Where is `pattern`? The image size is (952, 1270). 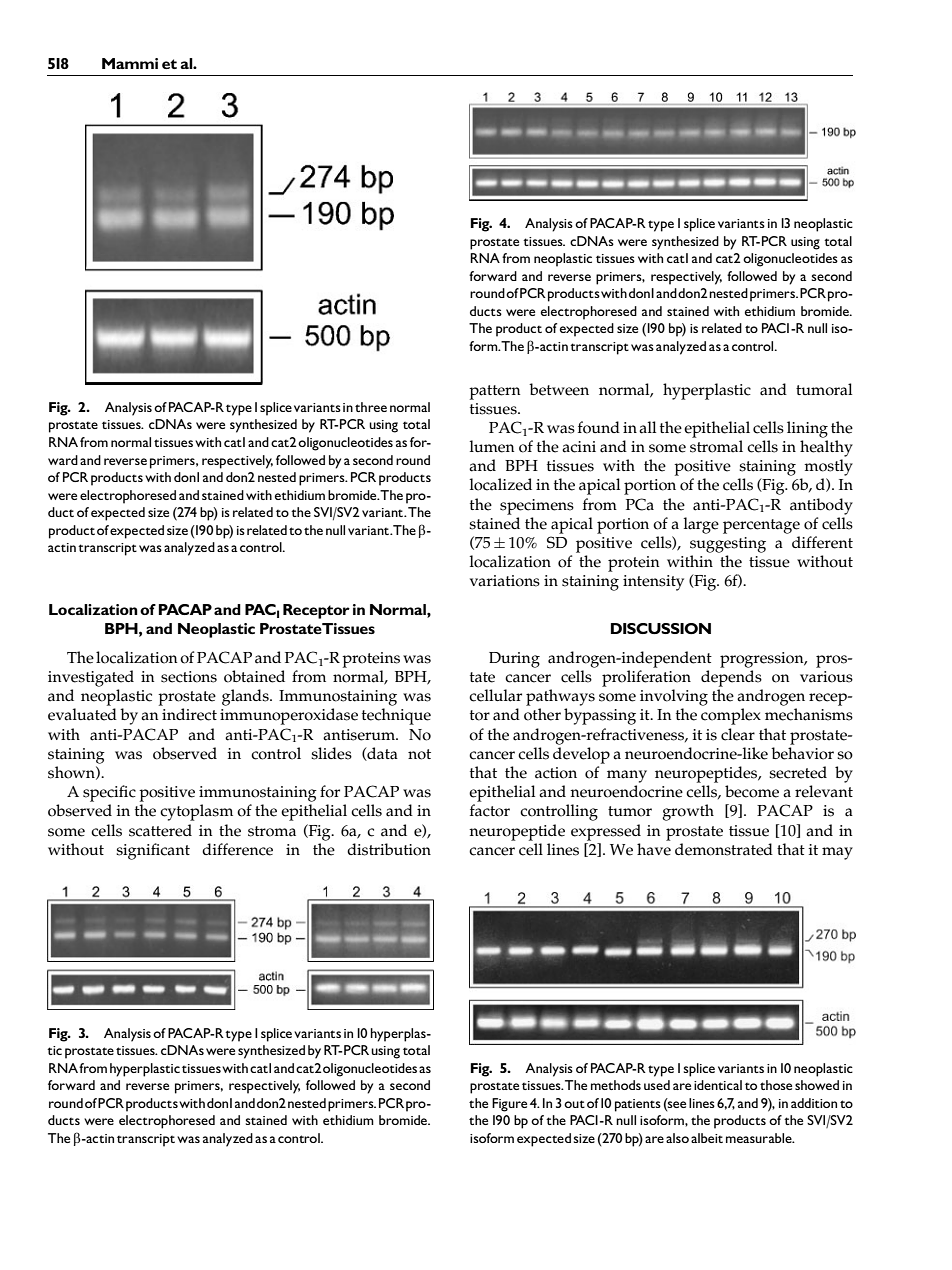
pattern is located at coordinates (494, 392).
